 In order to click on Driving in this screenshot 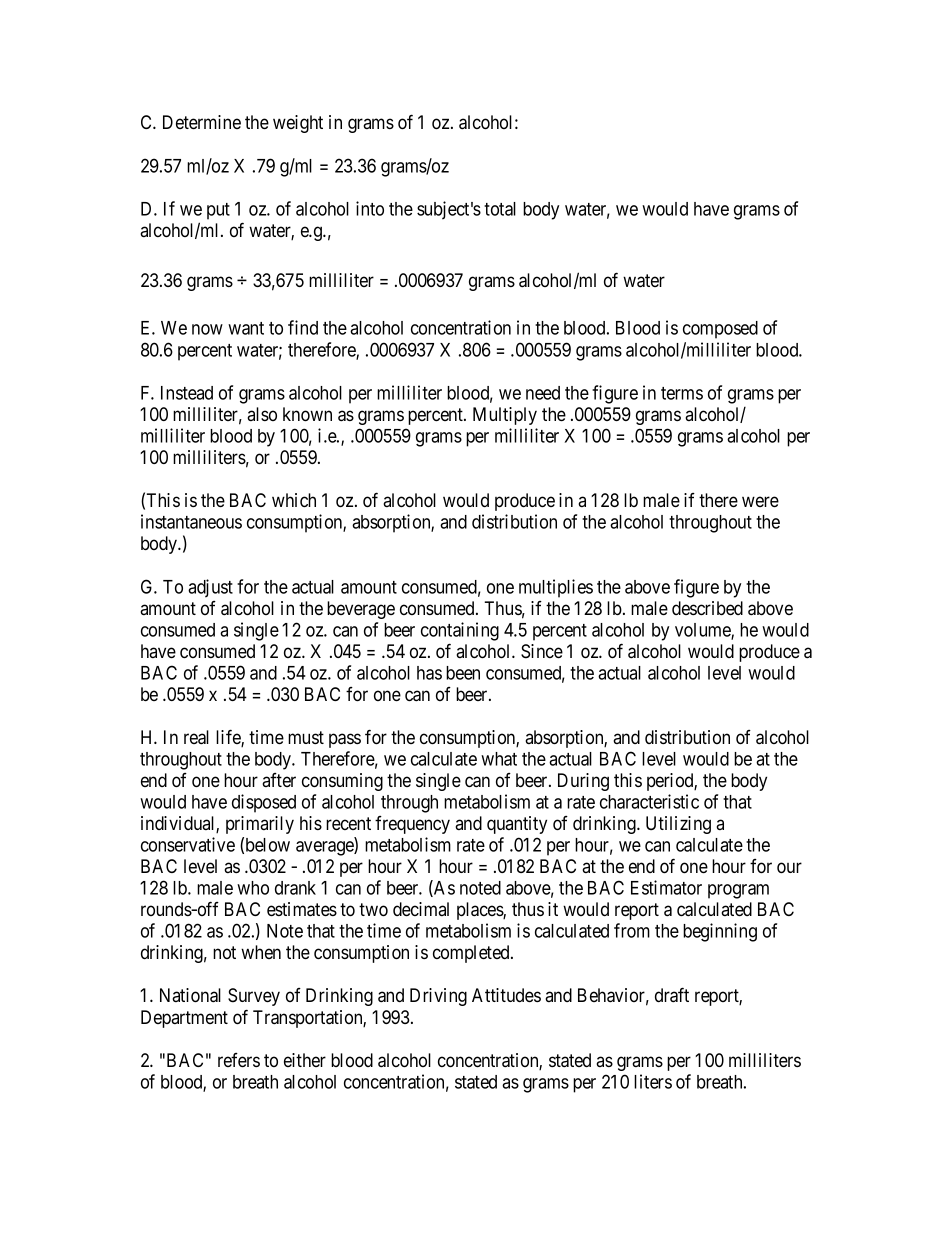, I will do `click(438, 997)`.
